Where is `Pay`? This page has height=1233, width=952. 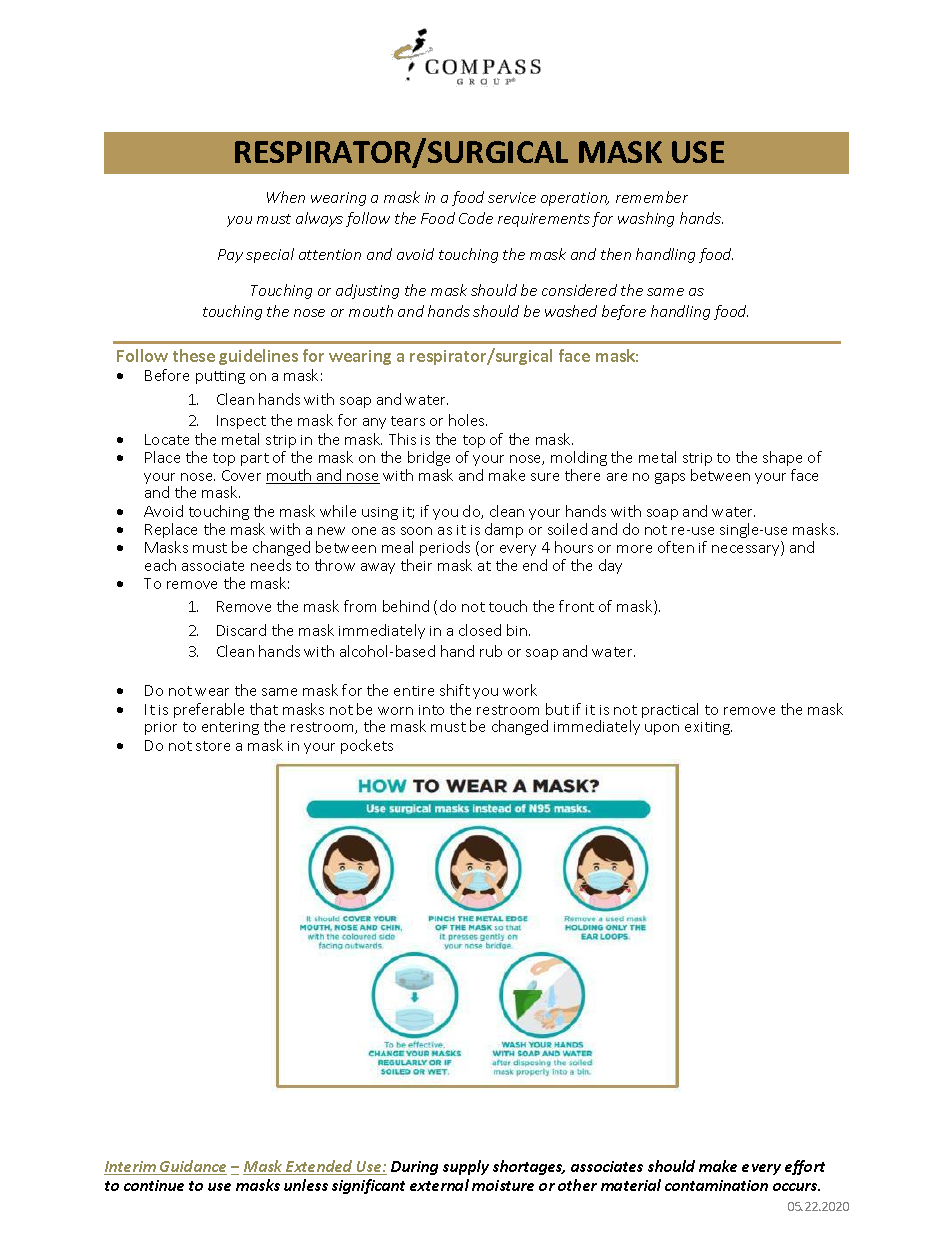 Pay is located at coordinates (230, 256).
